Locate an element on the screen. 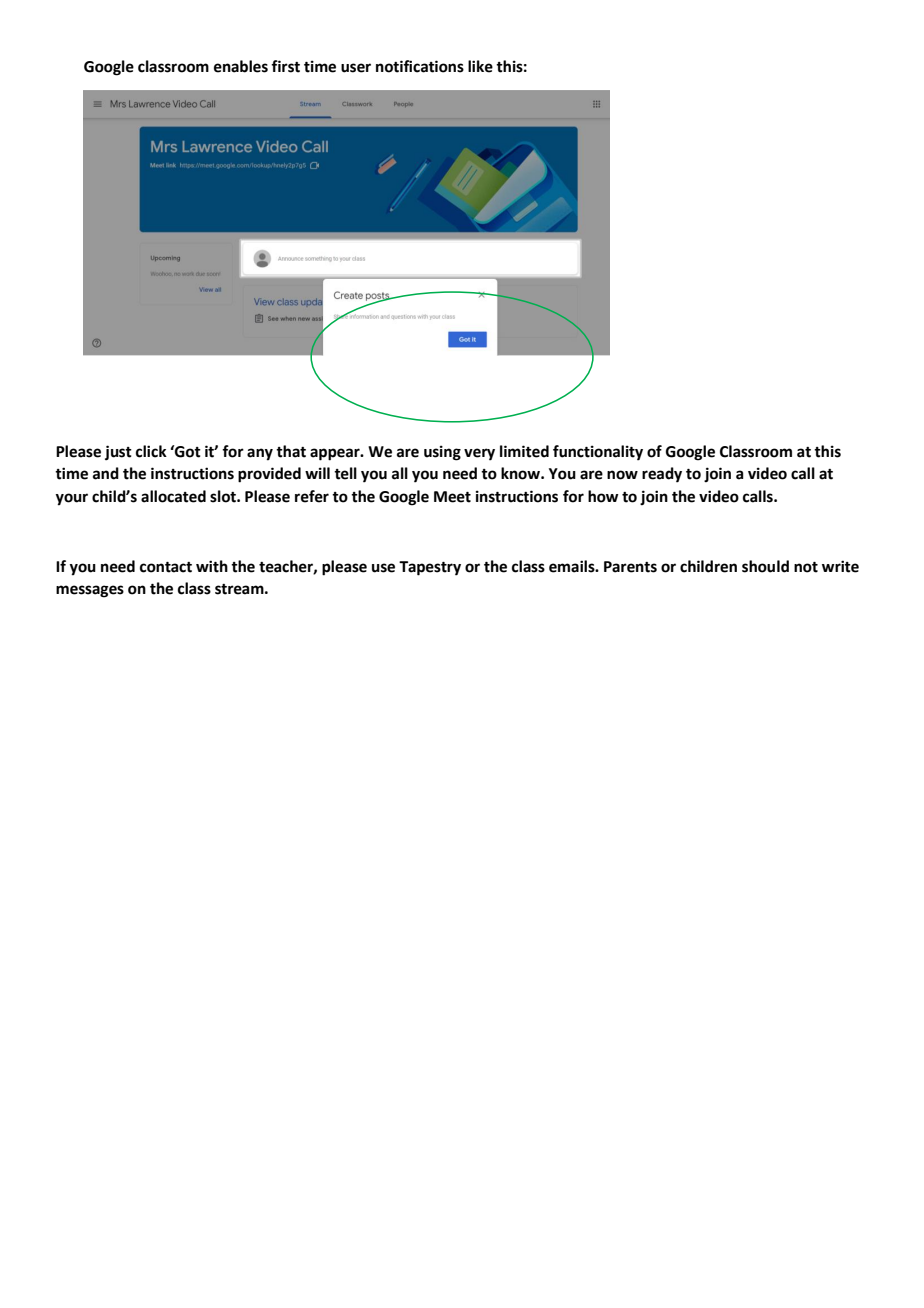 The width and height of the screenshot is (924, 1308). limited is located at coordinates (524, 451).
